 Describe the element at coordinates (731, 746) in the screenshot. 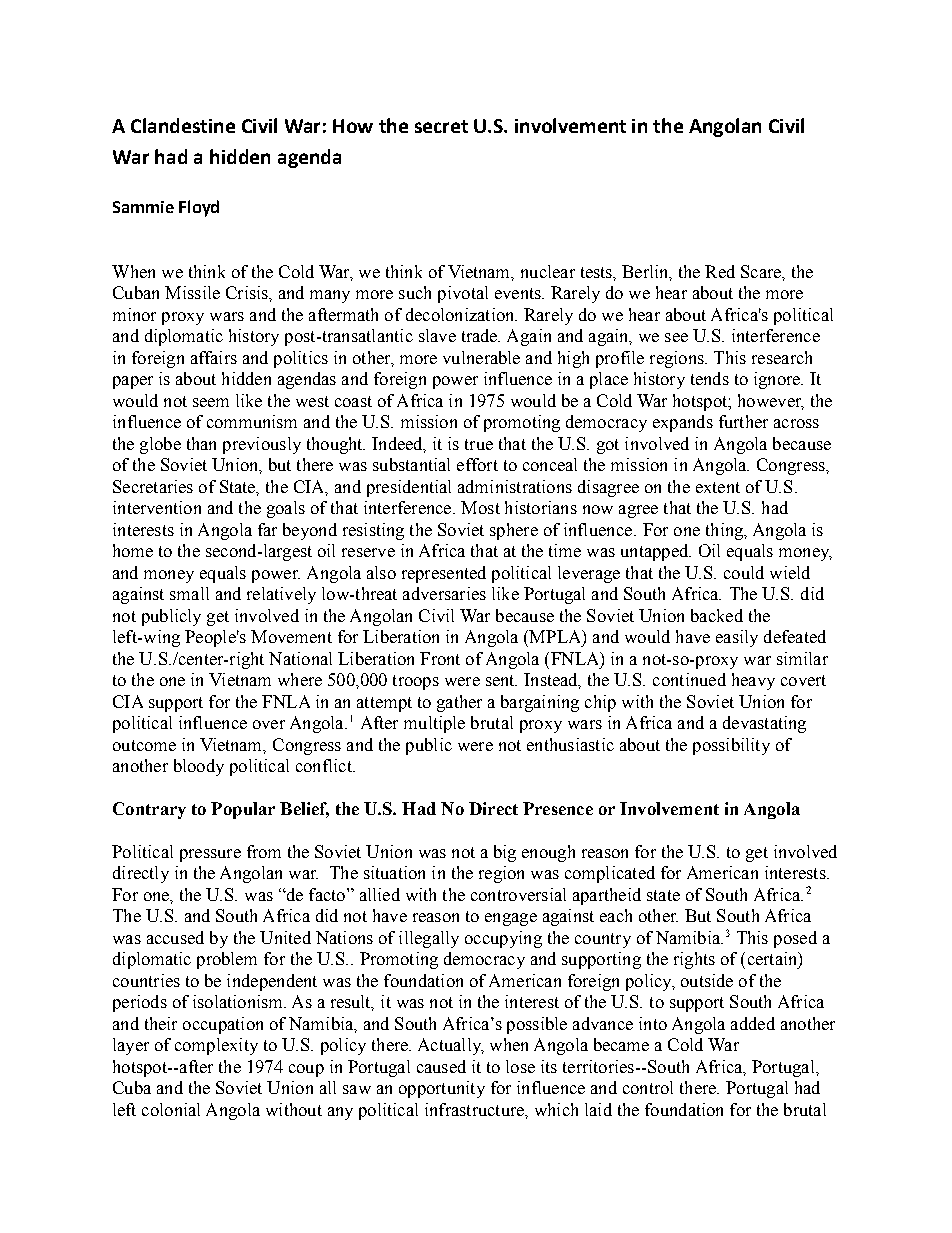

I see `possibility` at that location.
